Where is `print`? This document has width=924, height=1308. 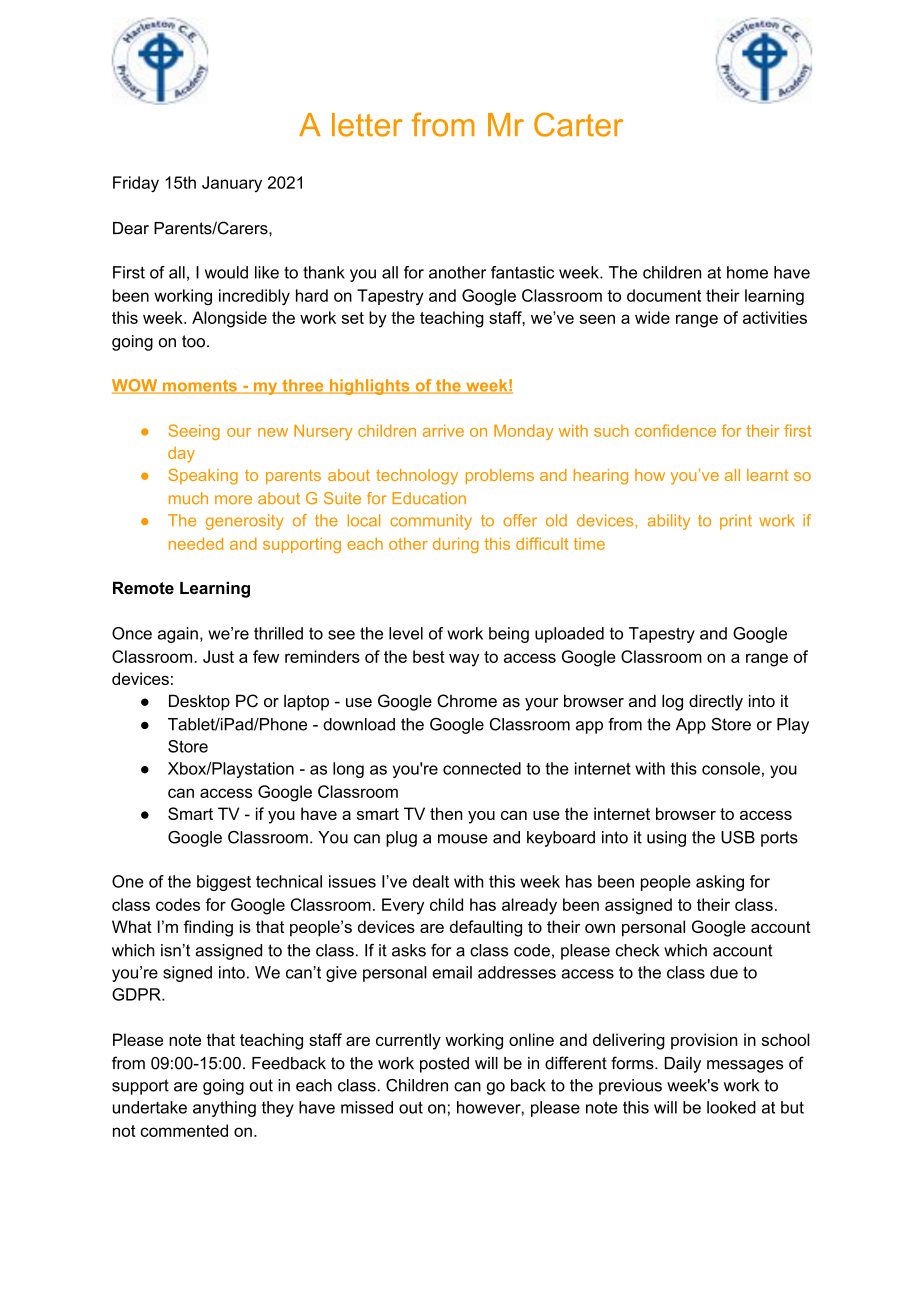 print is located at coordinates (736, 522).
